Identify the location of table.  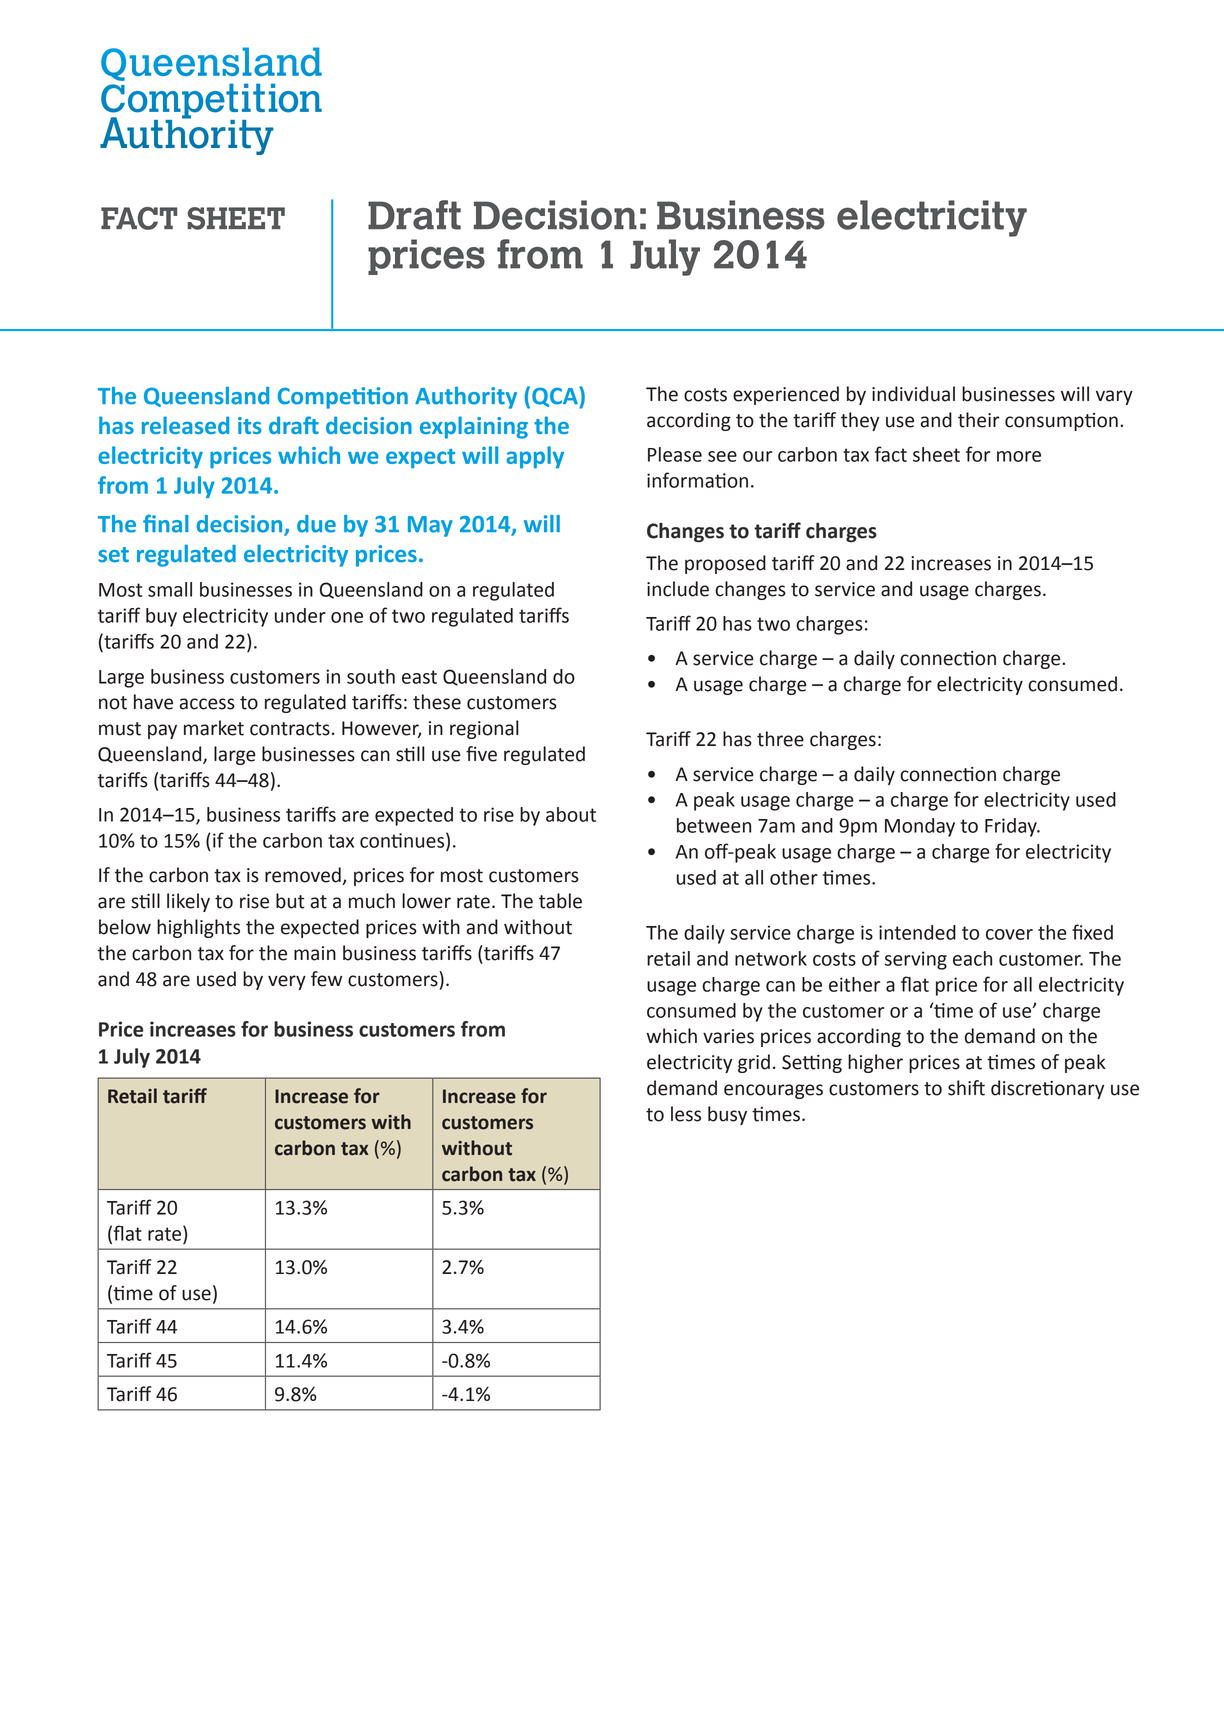
(560, 901).
